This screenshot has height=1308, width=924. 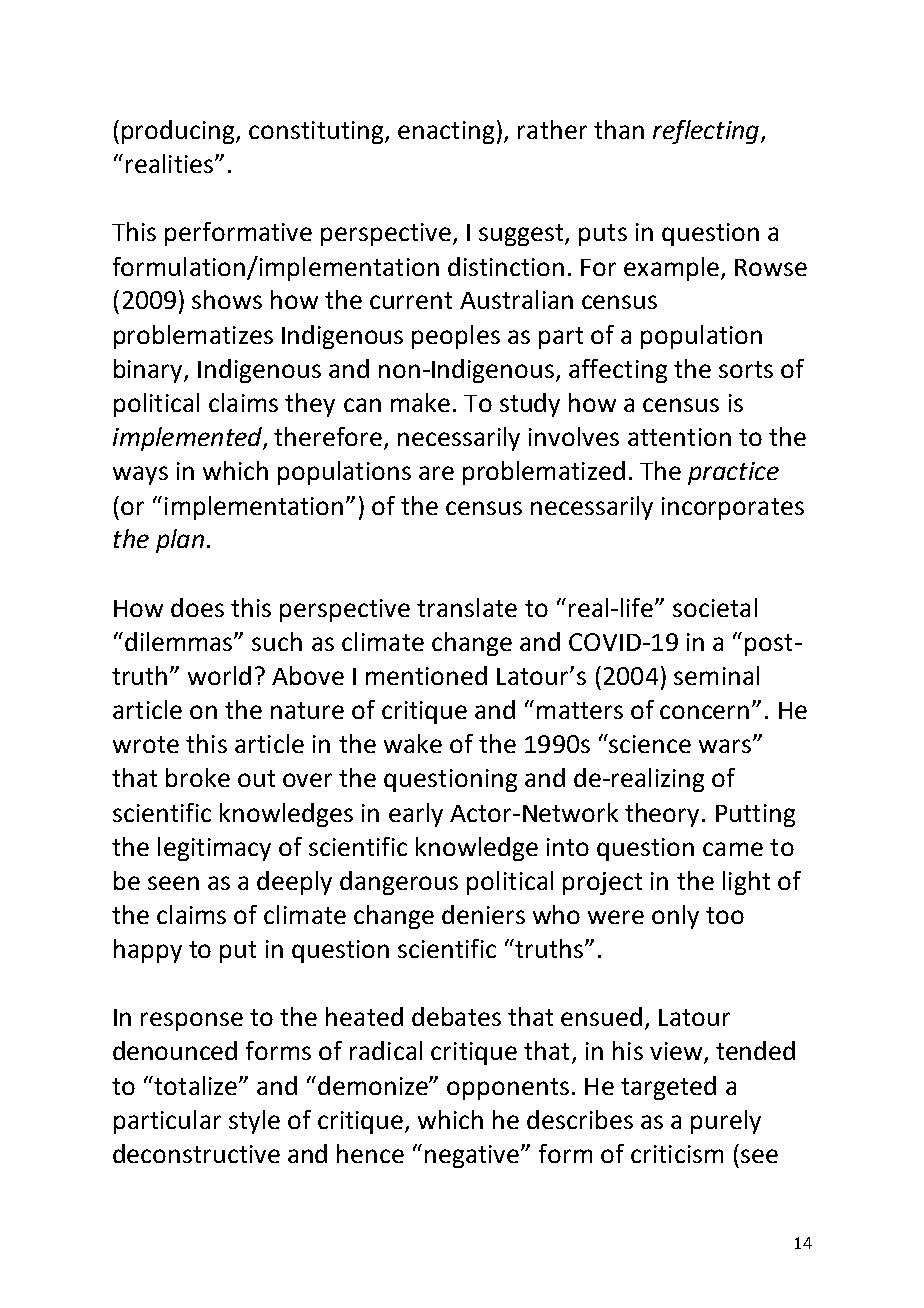 What do you see at coordinates (399, 883) in the screenshot?
I see `dangerous` at bounding box center [399, 883].
